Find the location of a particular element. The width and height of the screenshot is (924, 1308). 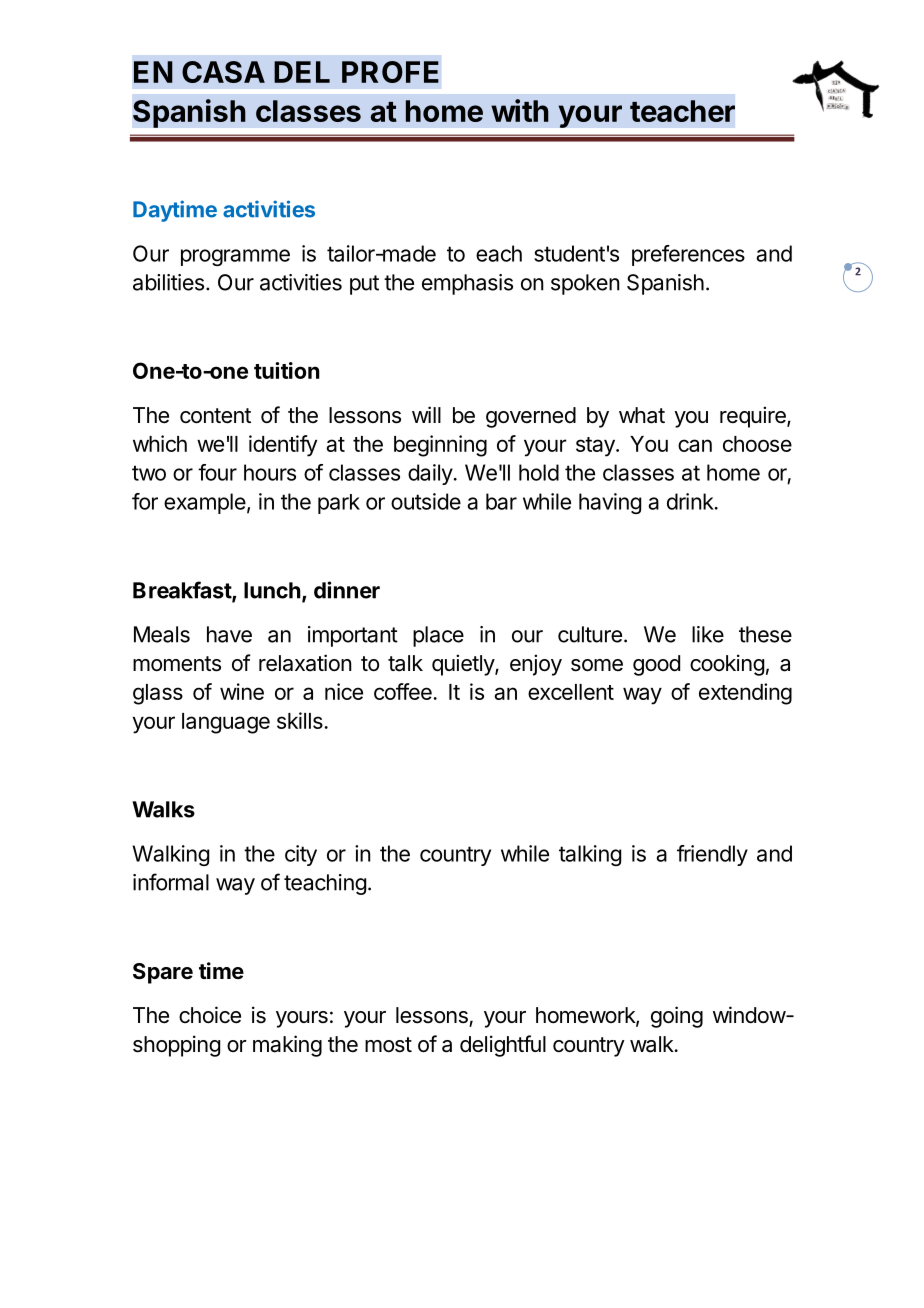

with is located at coordinates (520, 110).
